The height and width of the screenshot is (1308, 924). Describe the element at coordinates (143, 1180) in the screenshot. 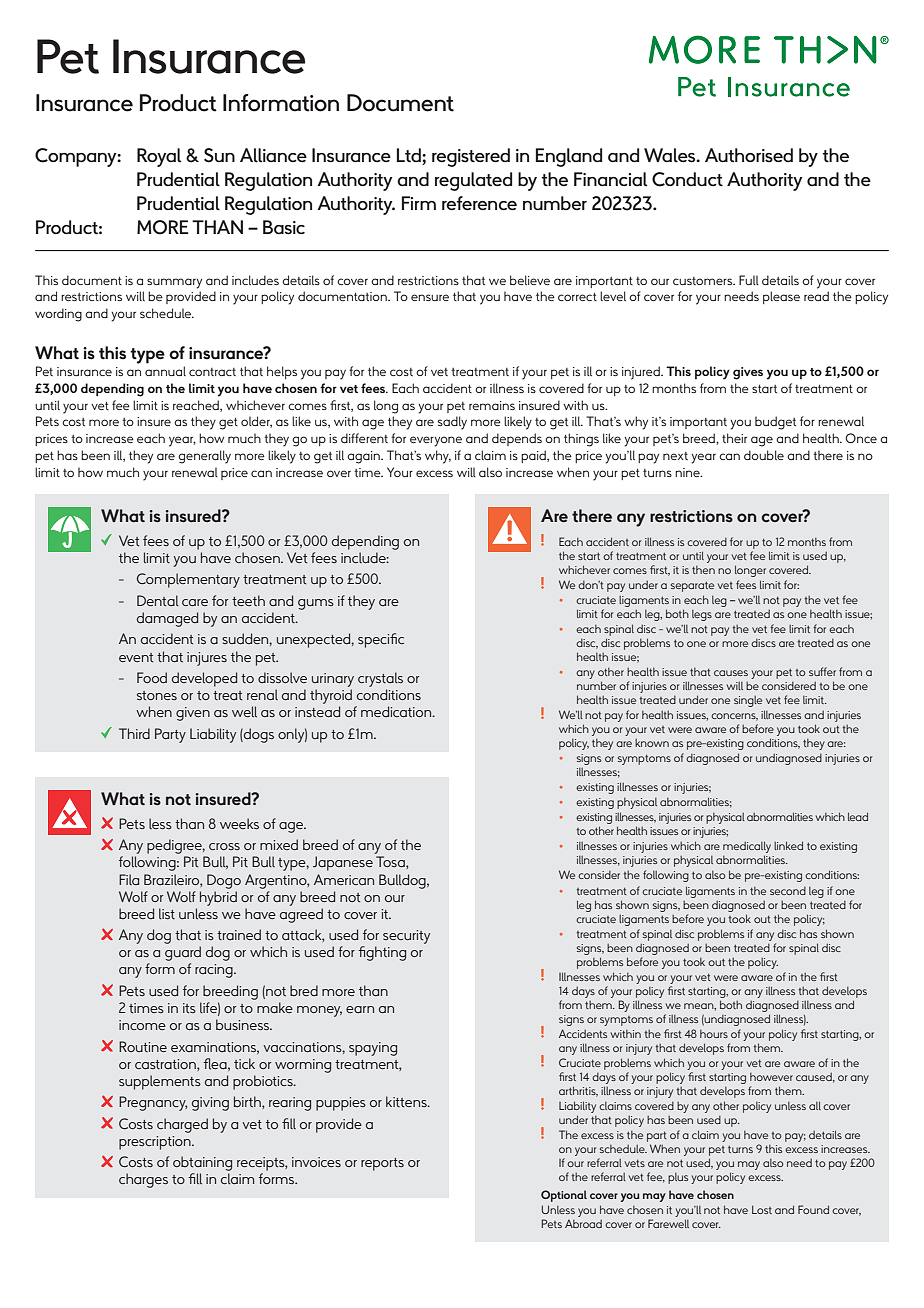

I see `charges` at that location.
